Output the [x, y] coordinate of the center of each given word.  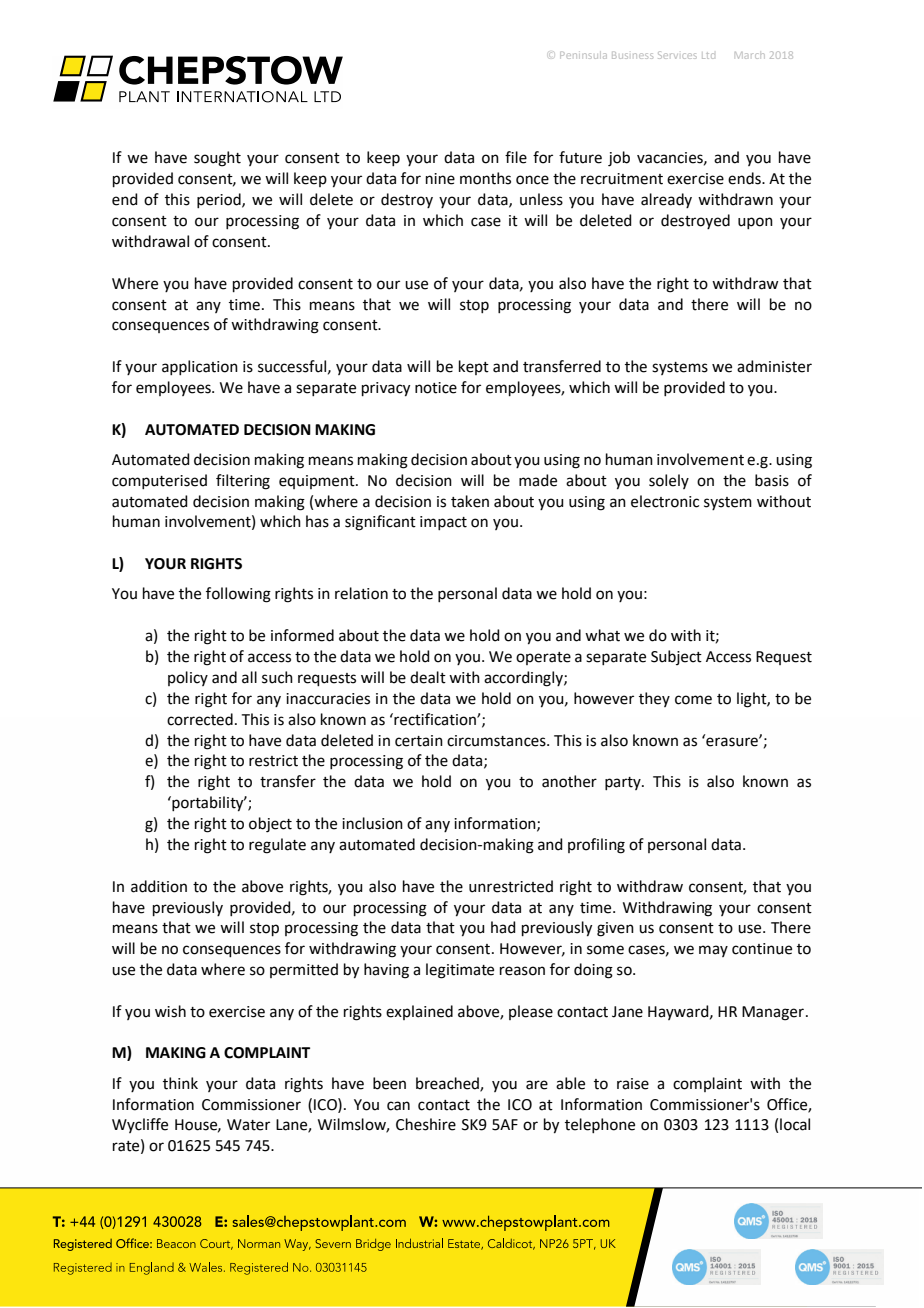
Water [248, 1125]
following [238, 595]
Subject [676, 657]
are [537, 1085]
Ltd [708, 56]
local [795, 1124]
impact [443, 523]
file [516, 157]
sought [217, 159]
